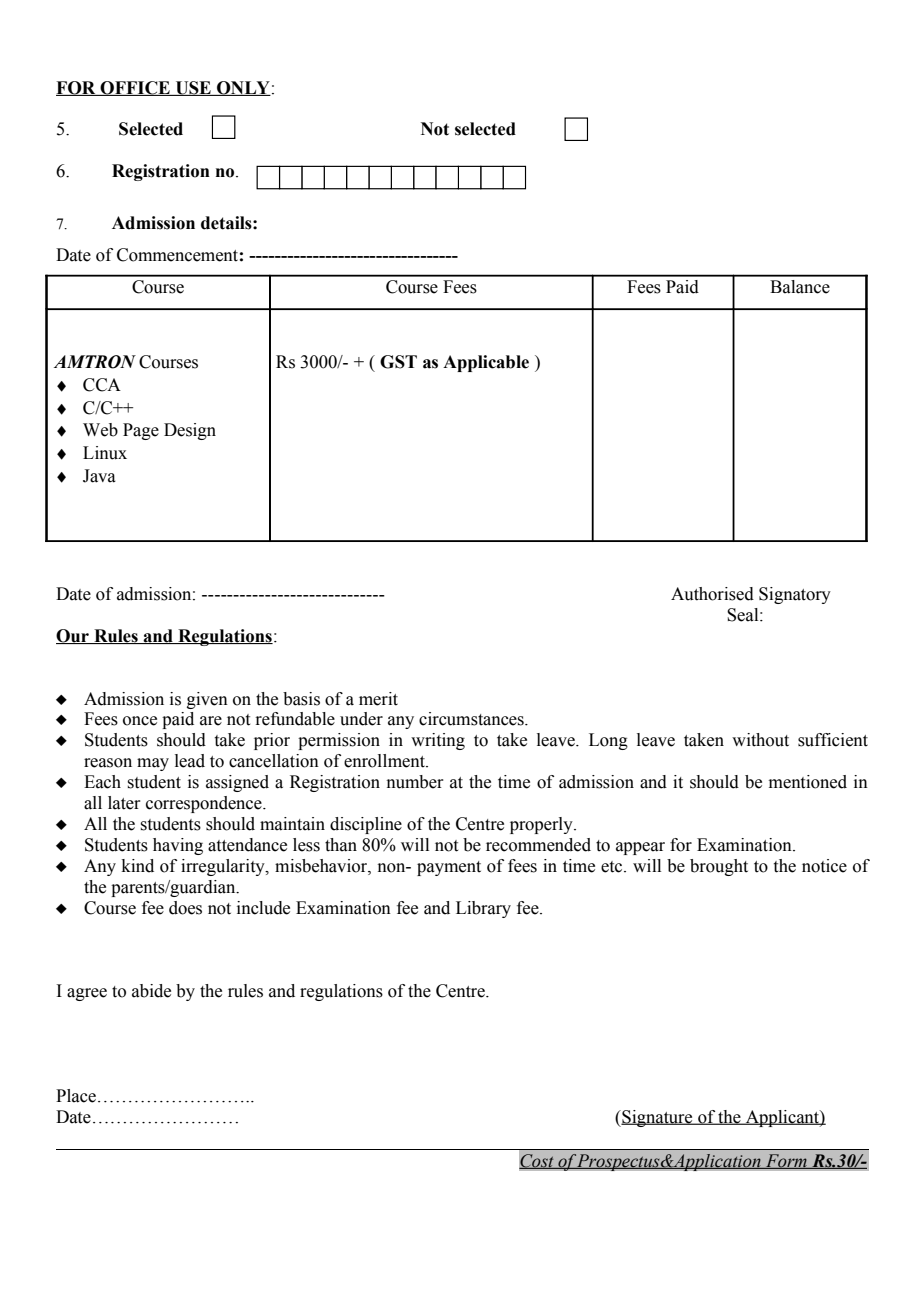 The image size is (924, 1308). I want to click on Library, so click(483, 909).
